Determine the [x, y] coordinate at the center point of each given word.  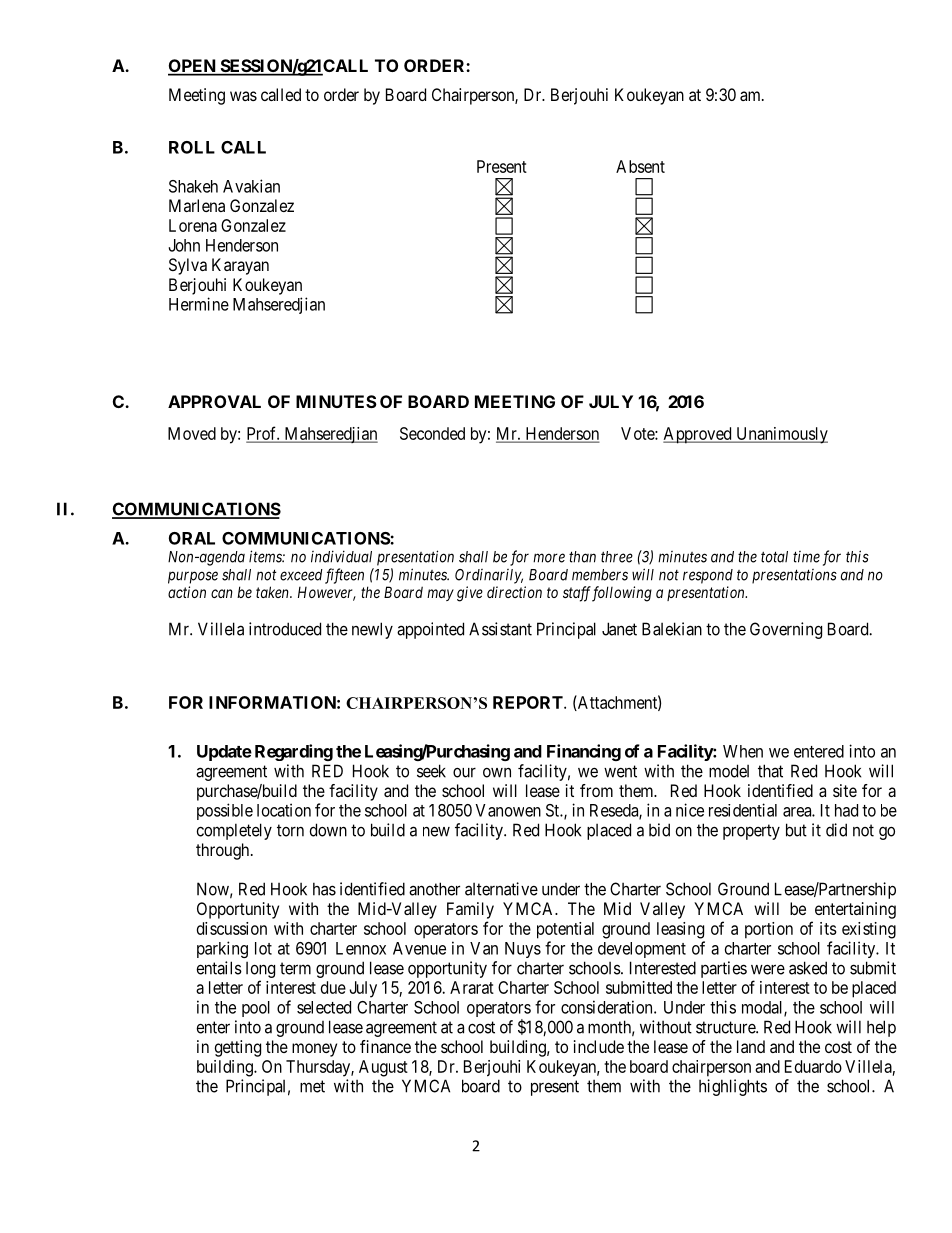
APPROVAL [214, 401]
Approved [698, 435]
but [796, 830]
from [596, 790]
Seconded [432, 433]
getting [238, 1048]
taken [273, 592]
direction [514, 592]
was [243, 96]
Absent [640, 166]
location [284, 810]
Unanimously [781, 435]
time [806, 557]
